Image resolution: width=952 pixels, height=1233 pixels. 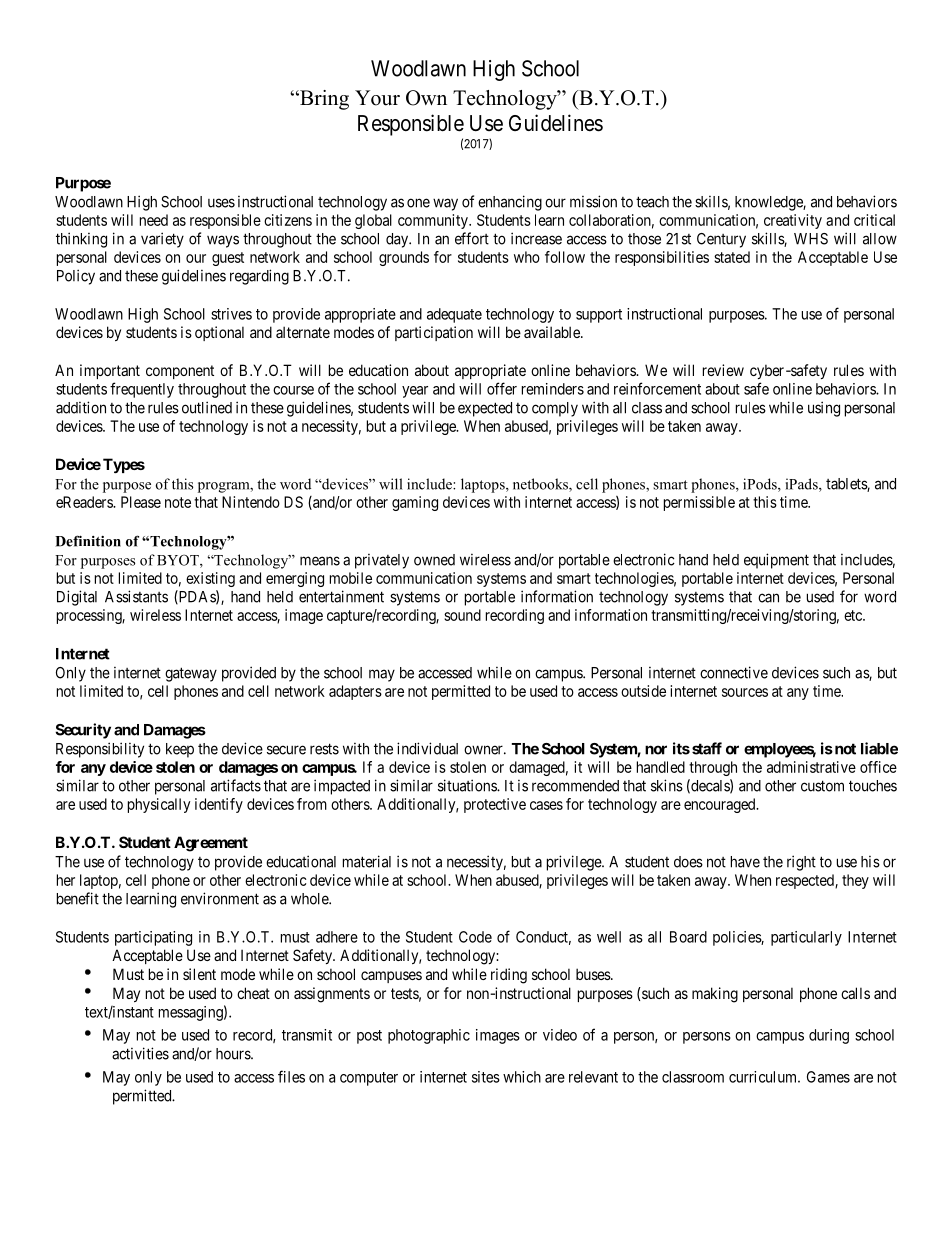 I want to click on outlined, so click(x=207, y=407).
